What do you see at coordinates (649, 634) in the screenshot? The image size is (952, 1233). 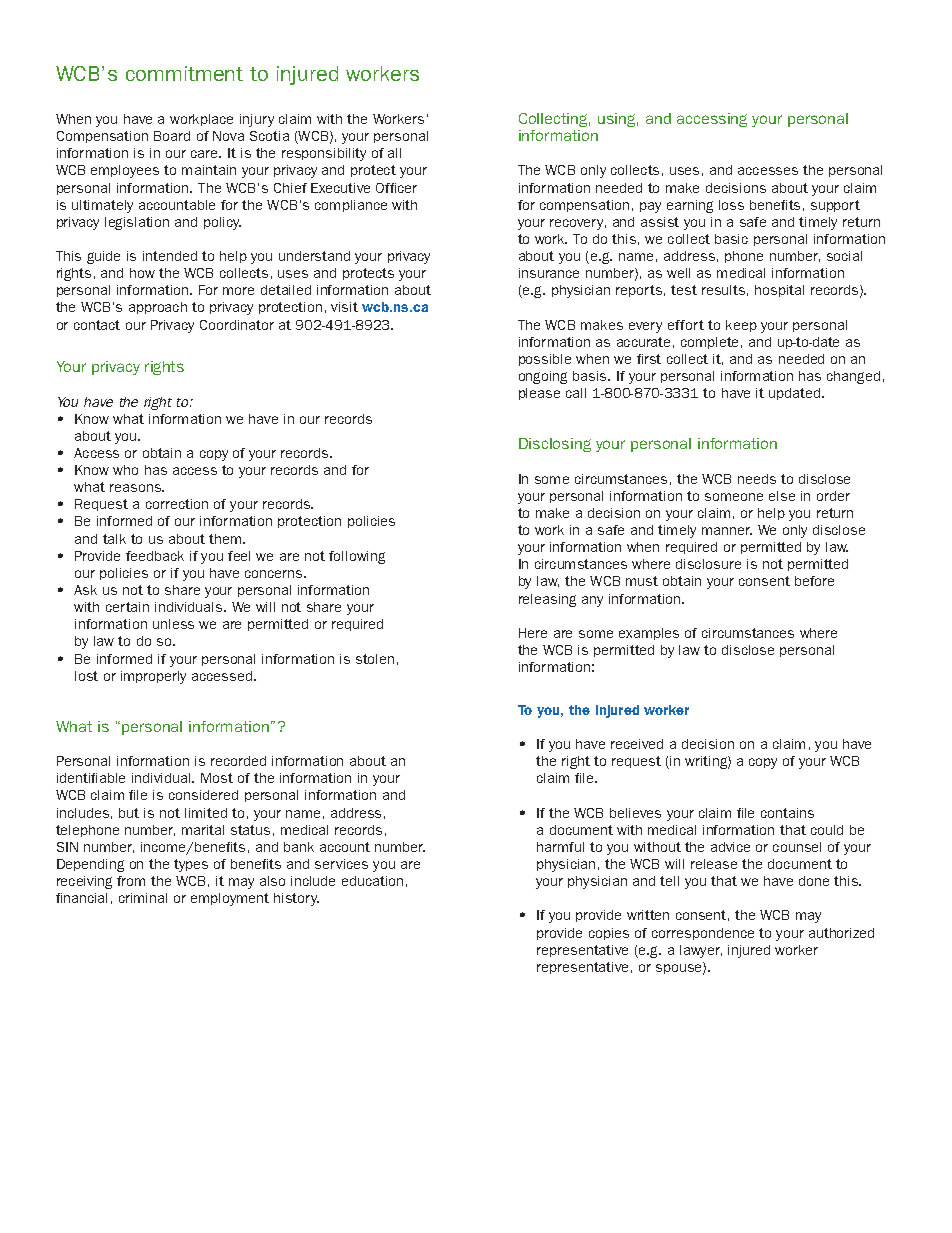 I see `examples` at bounding box center [649, 634].
